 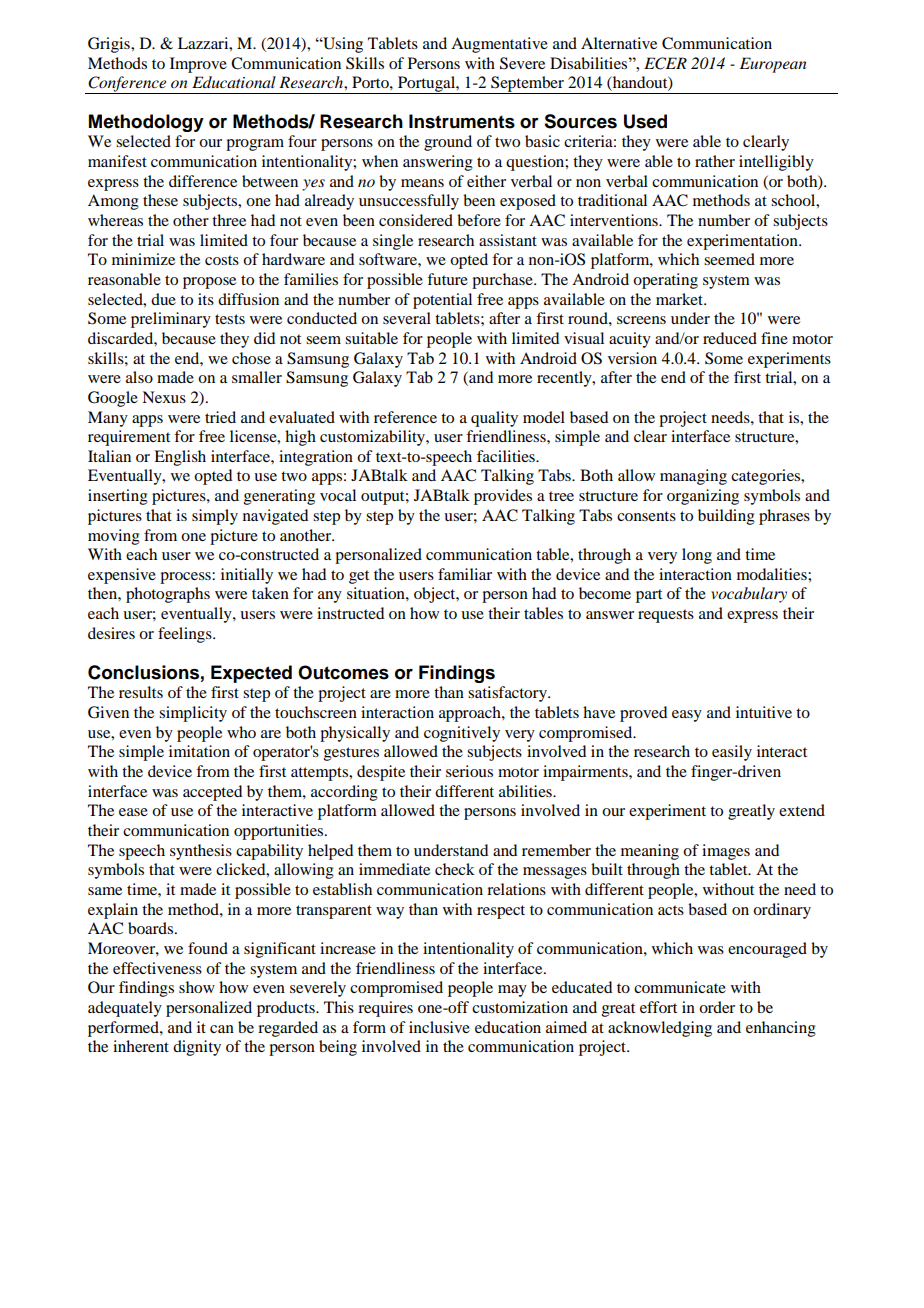 I want to click on familiar, so click(x=465, y=574).
